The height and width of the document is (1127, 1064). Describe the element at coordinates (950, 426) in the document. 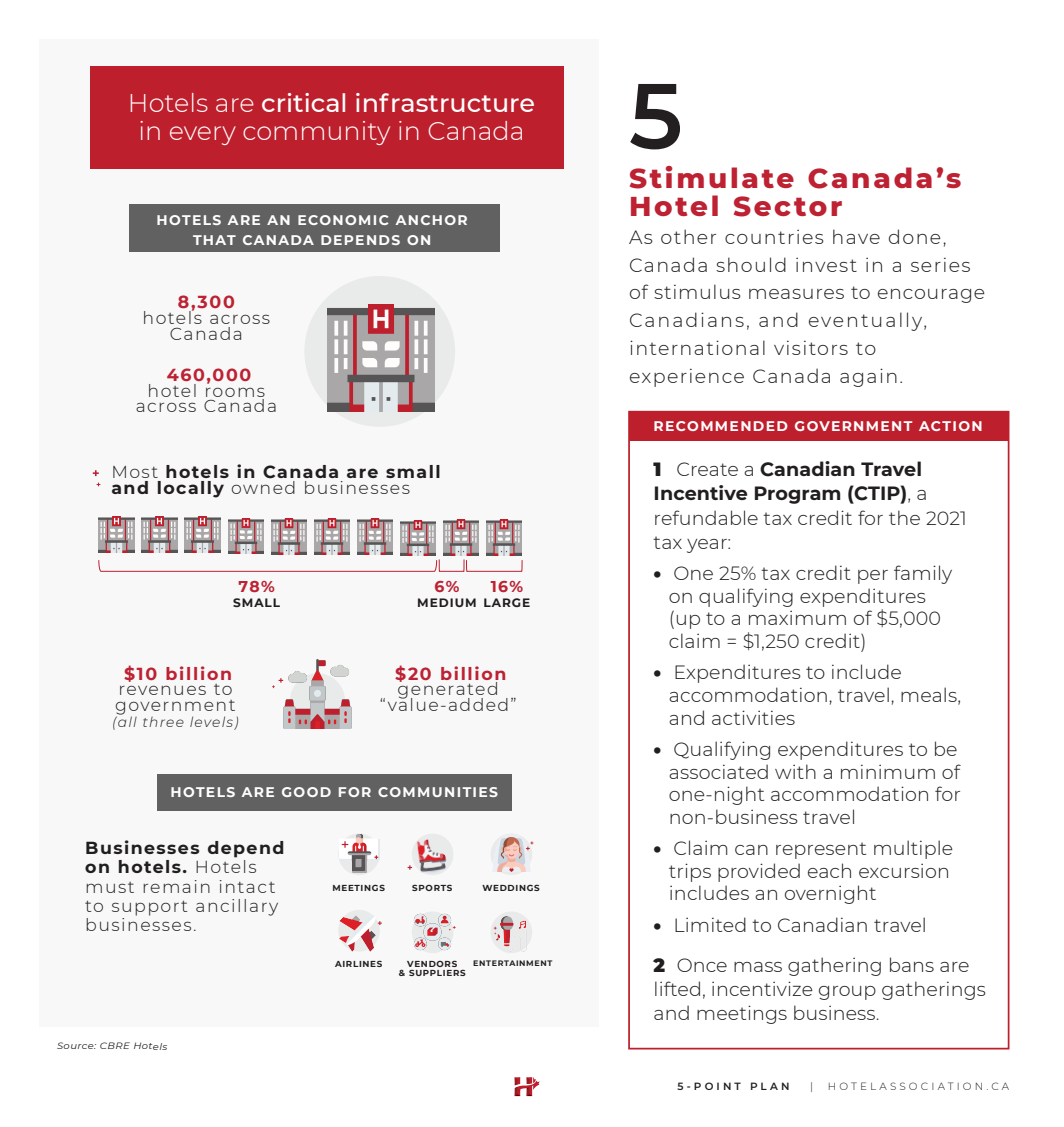

I see `ACTION` at that location.
